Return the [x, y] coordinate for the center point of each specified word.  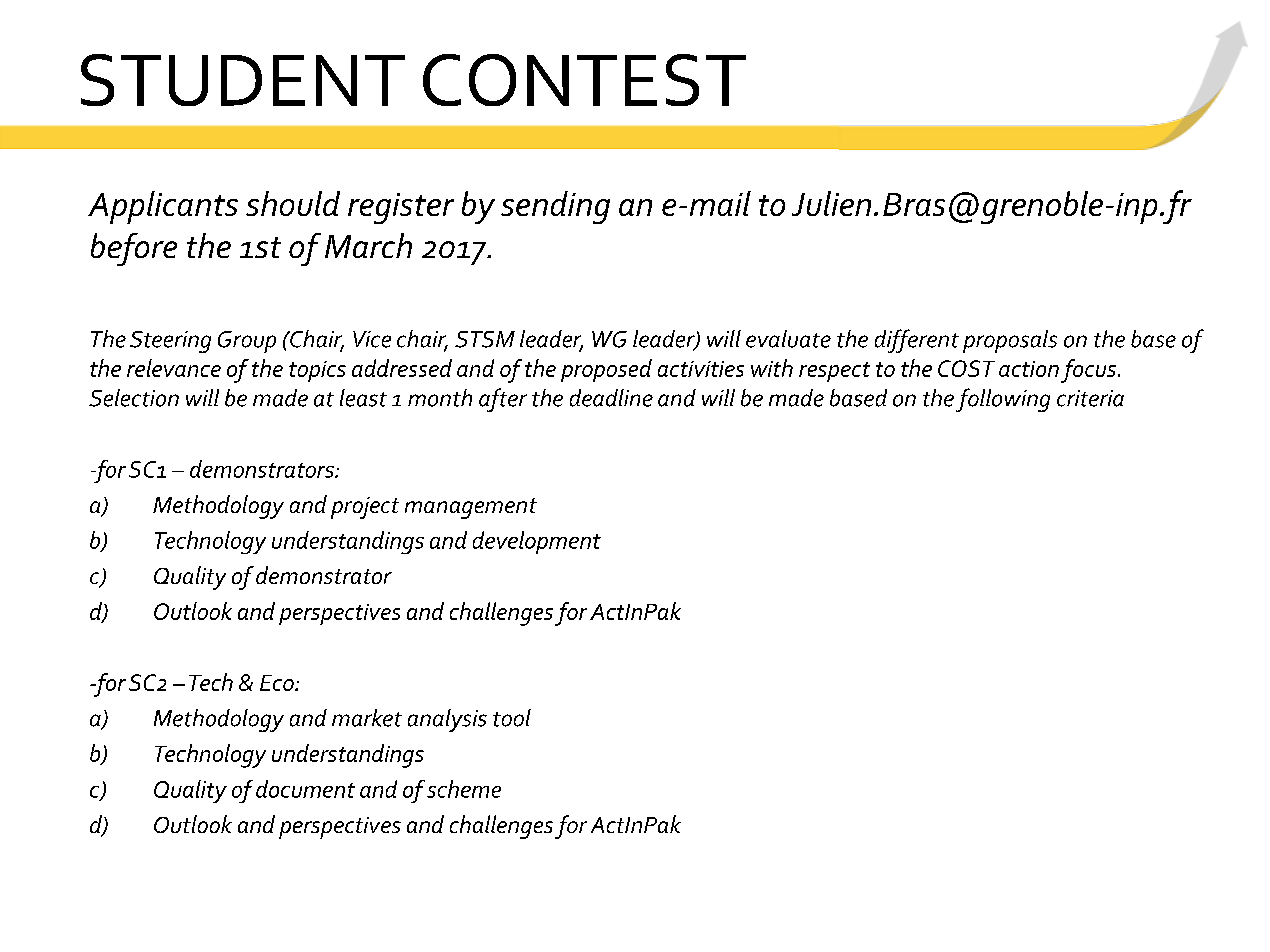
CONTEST [584, 80]
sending [555, 207]
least [363, 398]
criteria [1090, 398]
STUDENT [243, 80]
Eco [278, 683]
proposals [1010, 341]
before [134, 249]
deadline [611, 398]
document [305, 789]
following [1003, 400]
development [537, 542]
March [368, 245]
